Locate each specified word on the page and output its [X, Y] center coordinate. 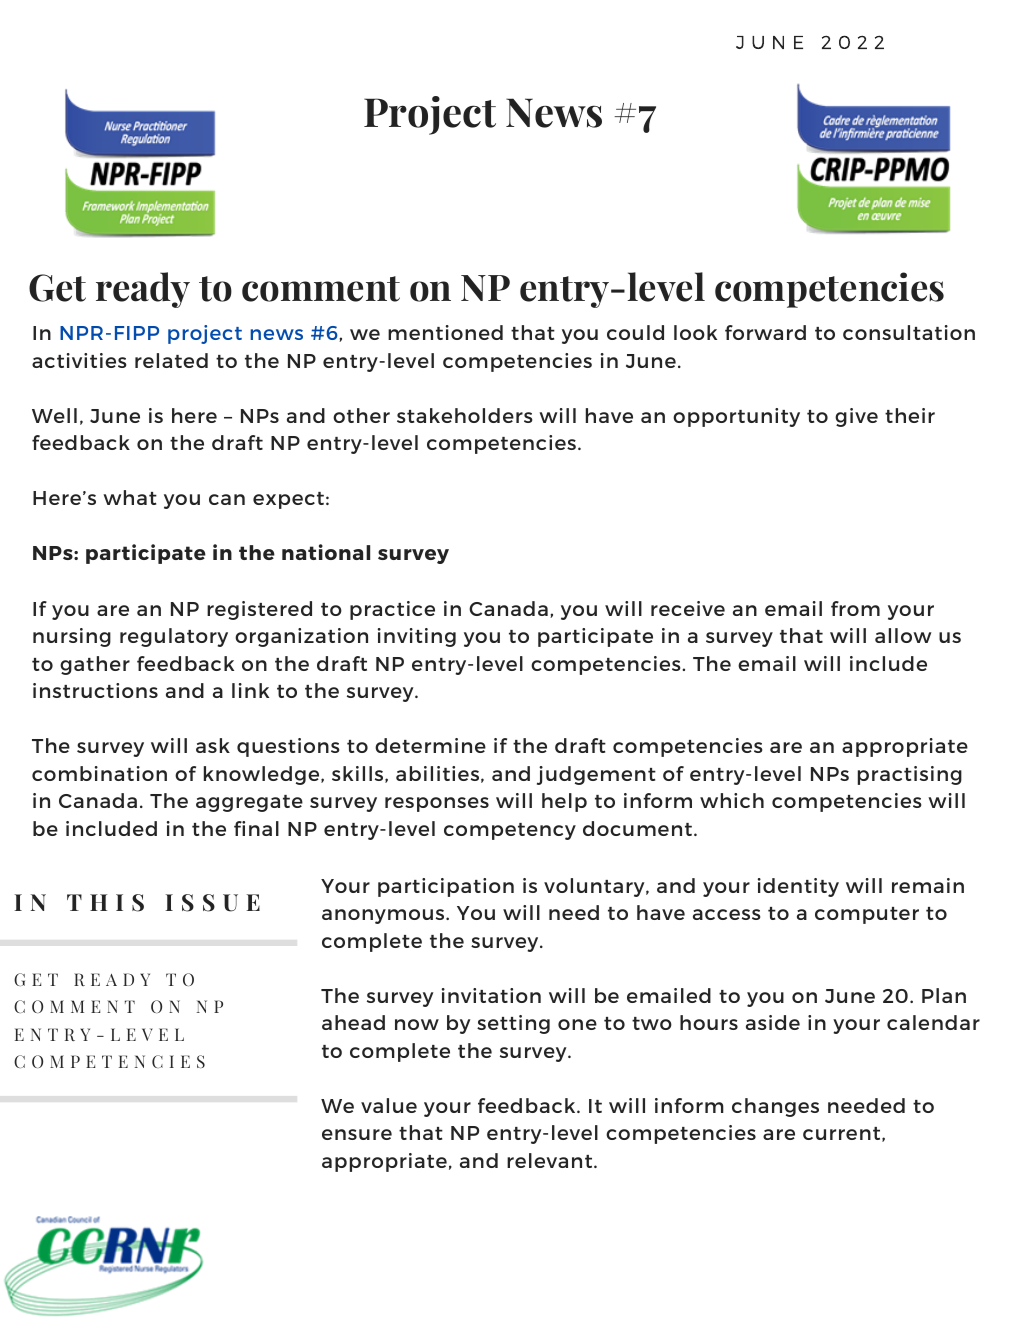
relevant [551, 1160]
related [171, 360]
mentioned [445, 332]
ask [213, 745]
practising [910, 775]
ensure [357, 1134]
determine [430, 745]
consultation [909, 332]
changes [775, 1107]
